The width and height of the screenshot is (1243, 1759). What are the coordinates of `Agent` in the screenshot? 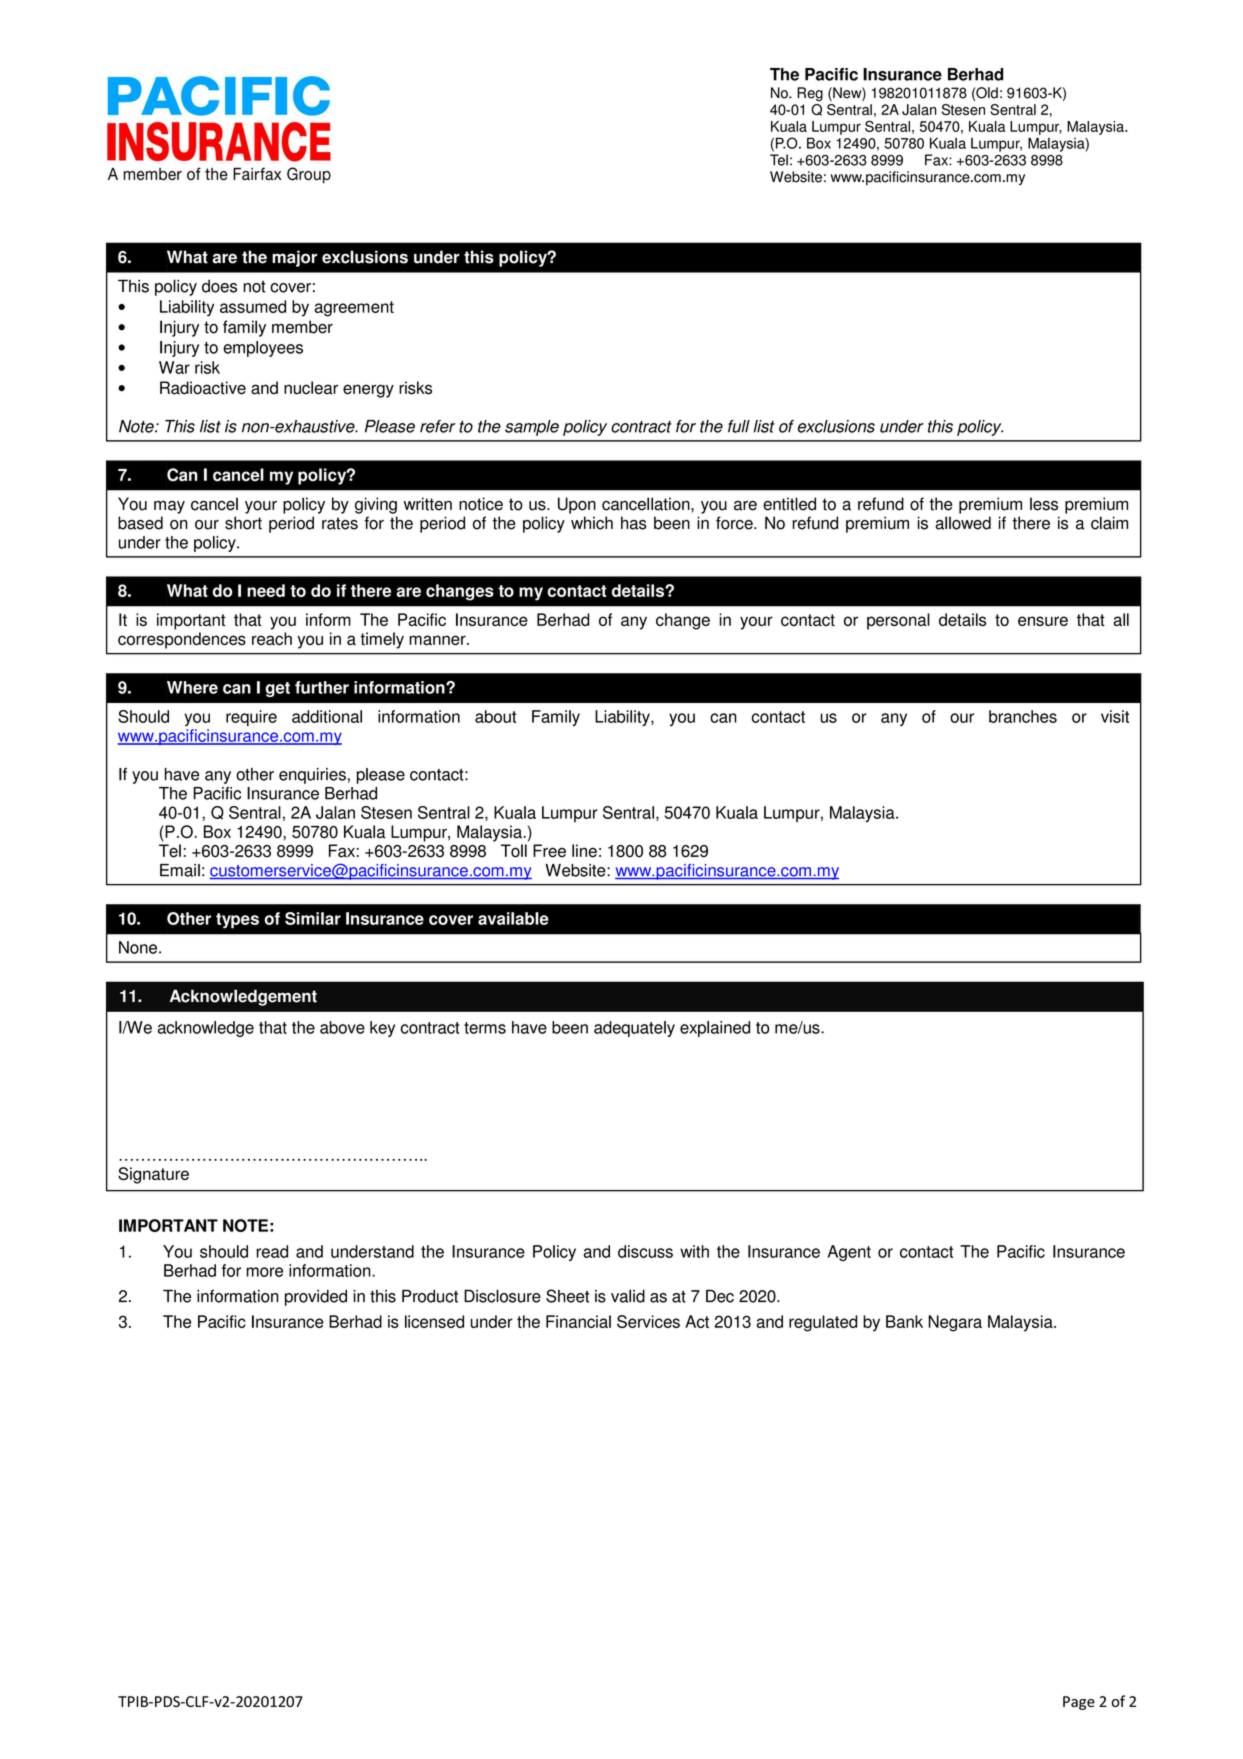 It's located at (849, 1253).
